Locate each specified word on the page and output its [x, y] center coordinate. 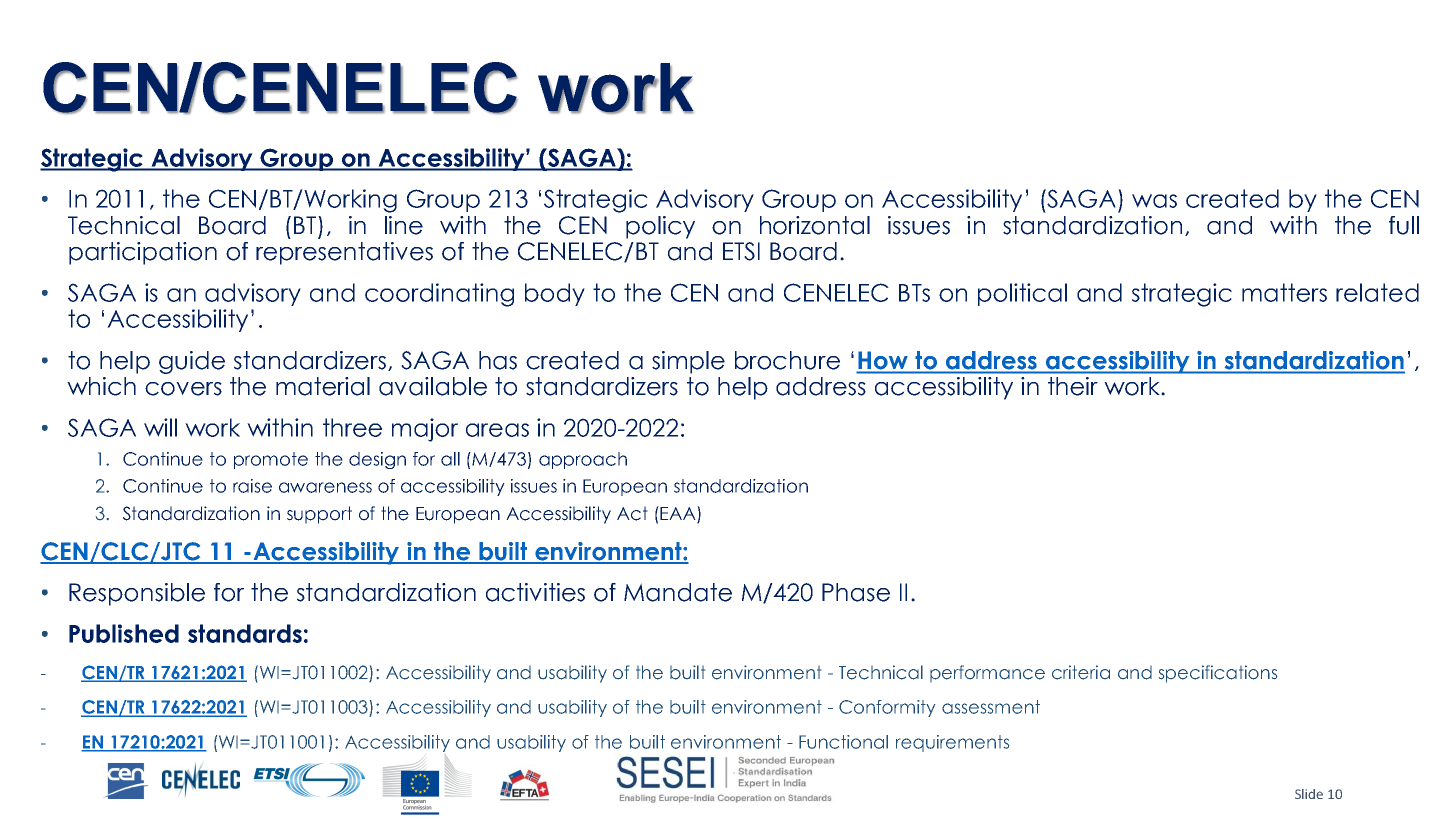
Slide [1309, 794]
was [1154, 201]
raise [252, 486]
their [1073, 386]
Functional [843, 742]
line [404, 225]
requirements [952, 743]
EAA [679, 513]
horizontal [815, 225]
